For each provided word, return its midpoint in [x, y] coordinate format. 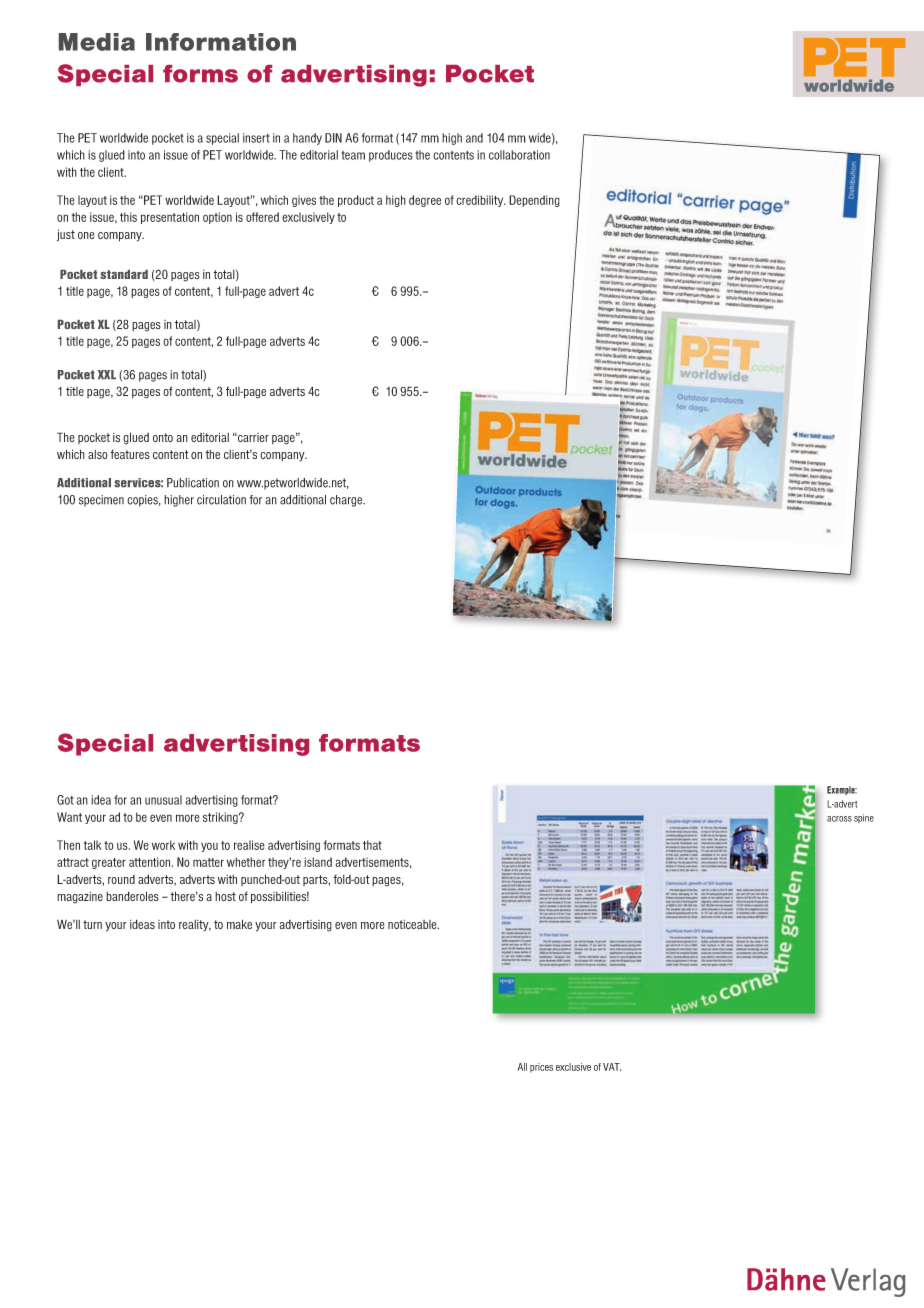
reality [195, 926]
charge [347, 501]
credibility [480, 201]
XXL [107, 374]
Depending [534, 201]
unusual [163, 800]
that [372, 845]
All [522, 1067]
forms [200, 74]
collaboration [519, 155]
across [839, 819]
